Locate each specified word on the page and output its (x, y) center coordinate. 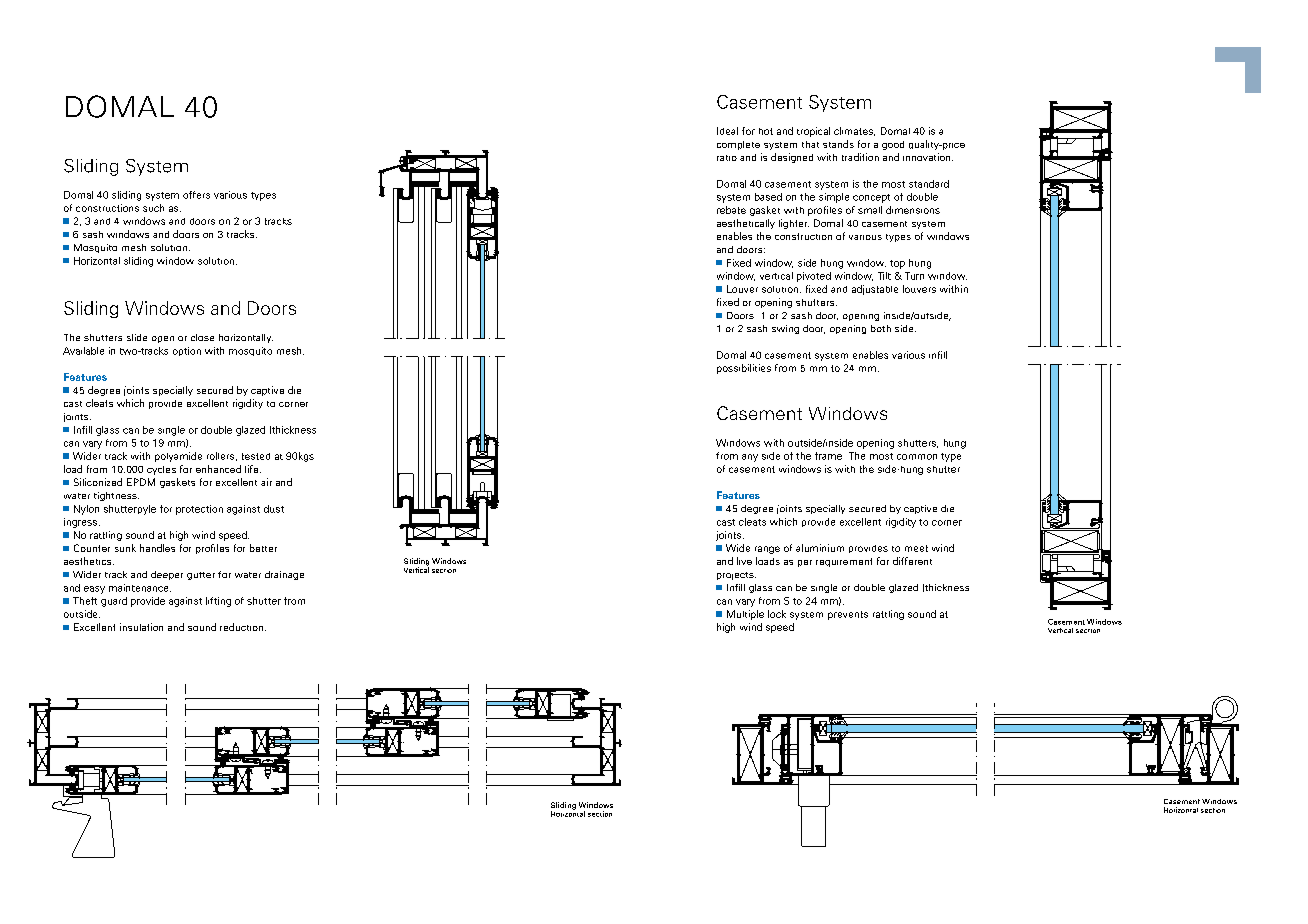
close (202, 337)
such (153, 208)
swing (785, 329)
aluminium (820, 548)
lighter (794, 224)
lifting (218, 602)
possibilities (744, 369)
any (750, 458)
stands (838, 144)
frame (828, 456)
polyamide (178, 457)
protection (199, 510)
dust (274, 509)
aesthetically (746, 224)
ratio (727, 158)
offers (196, 195)
